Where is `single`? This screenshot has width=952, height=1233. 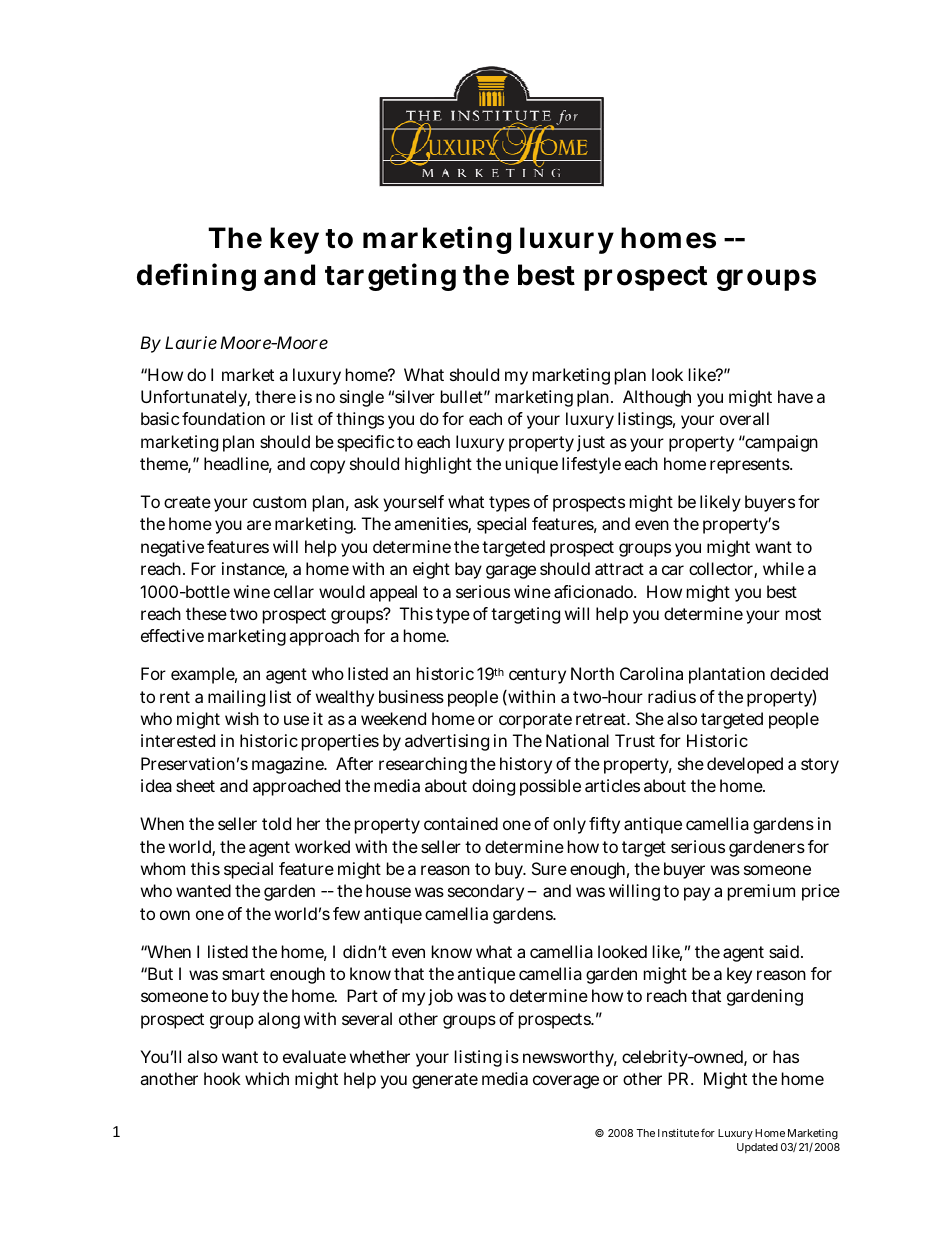 single is located at coordinates (362, 398).
